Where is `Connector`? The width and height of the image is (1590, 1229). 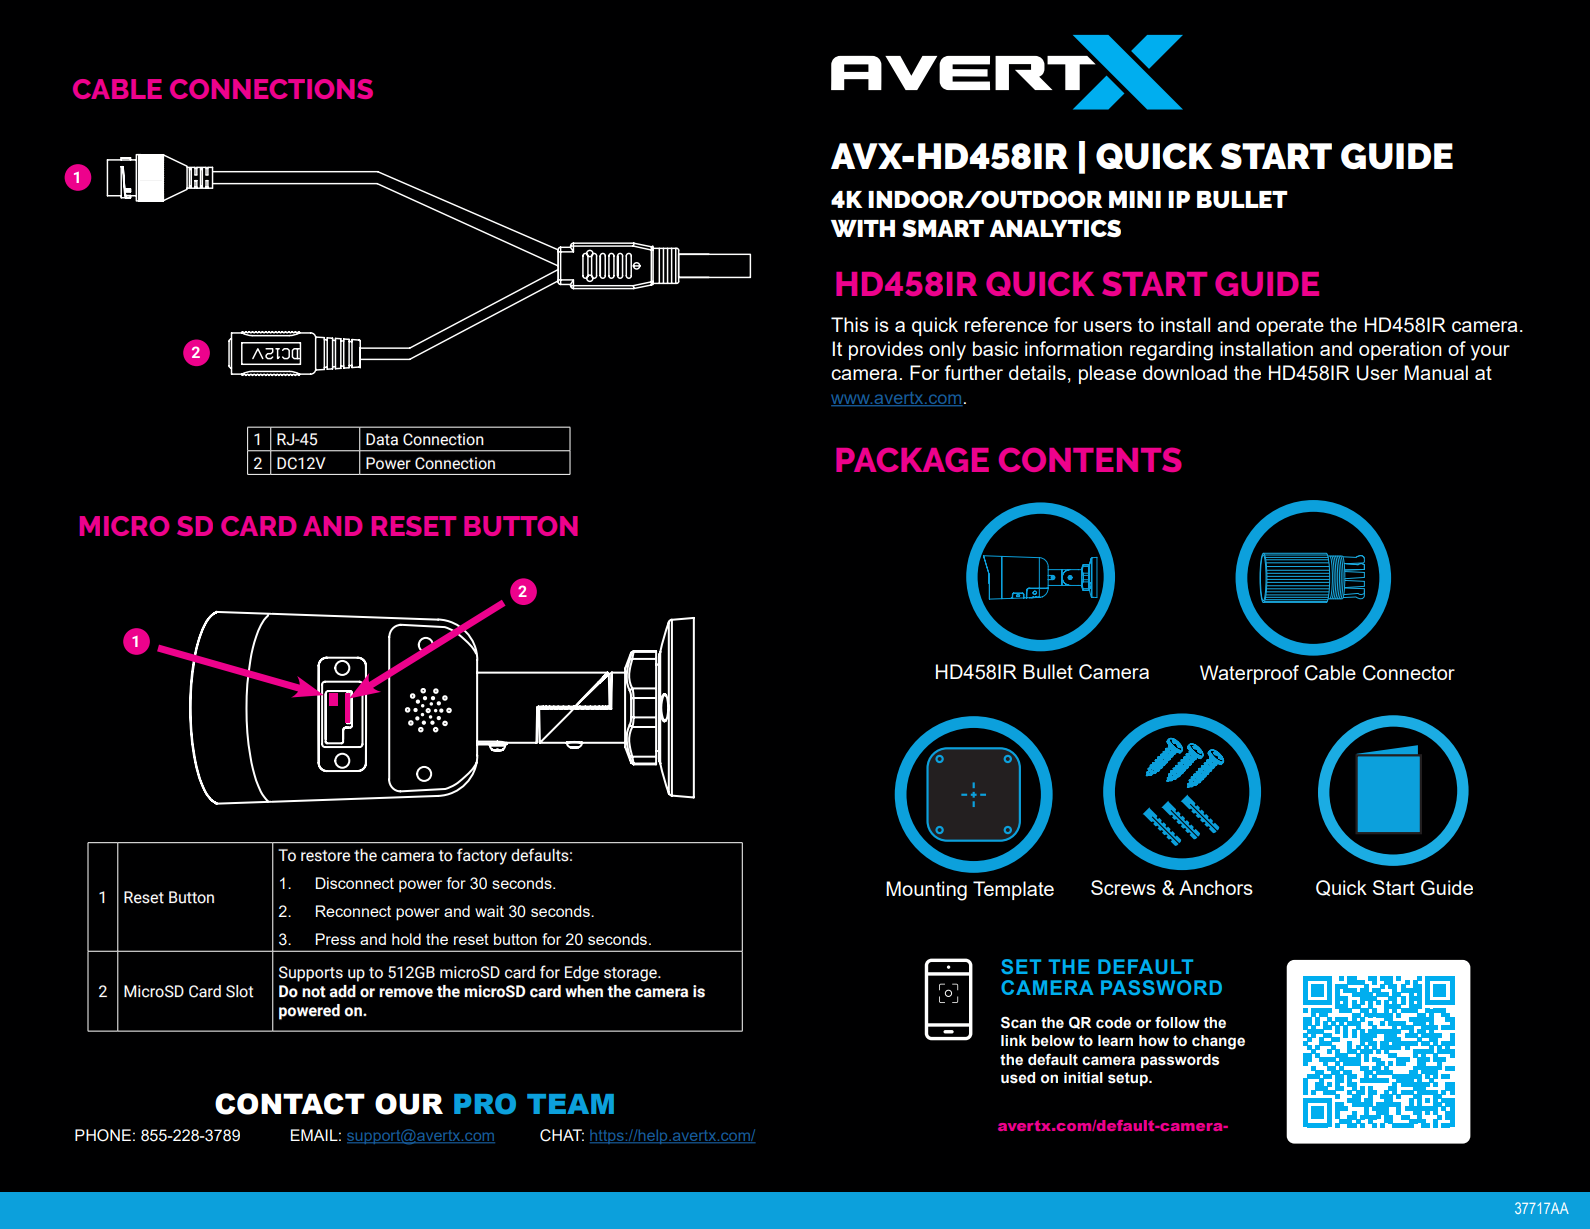
Connector is located at coordinates (1409, 673).
